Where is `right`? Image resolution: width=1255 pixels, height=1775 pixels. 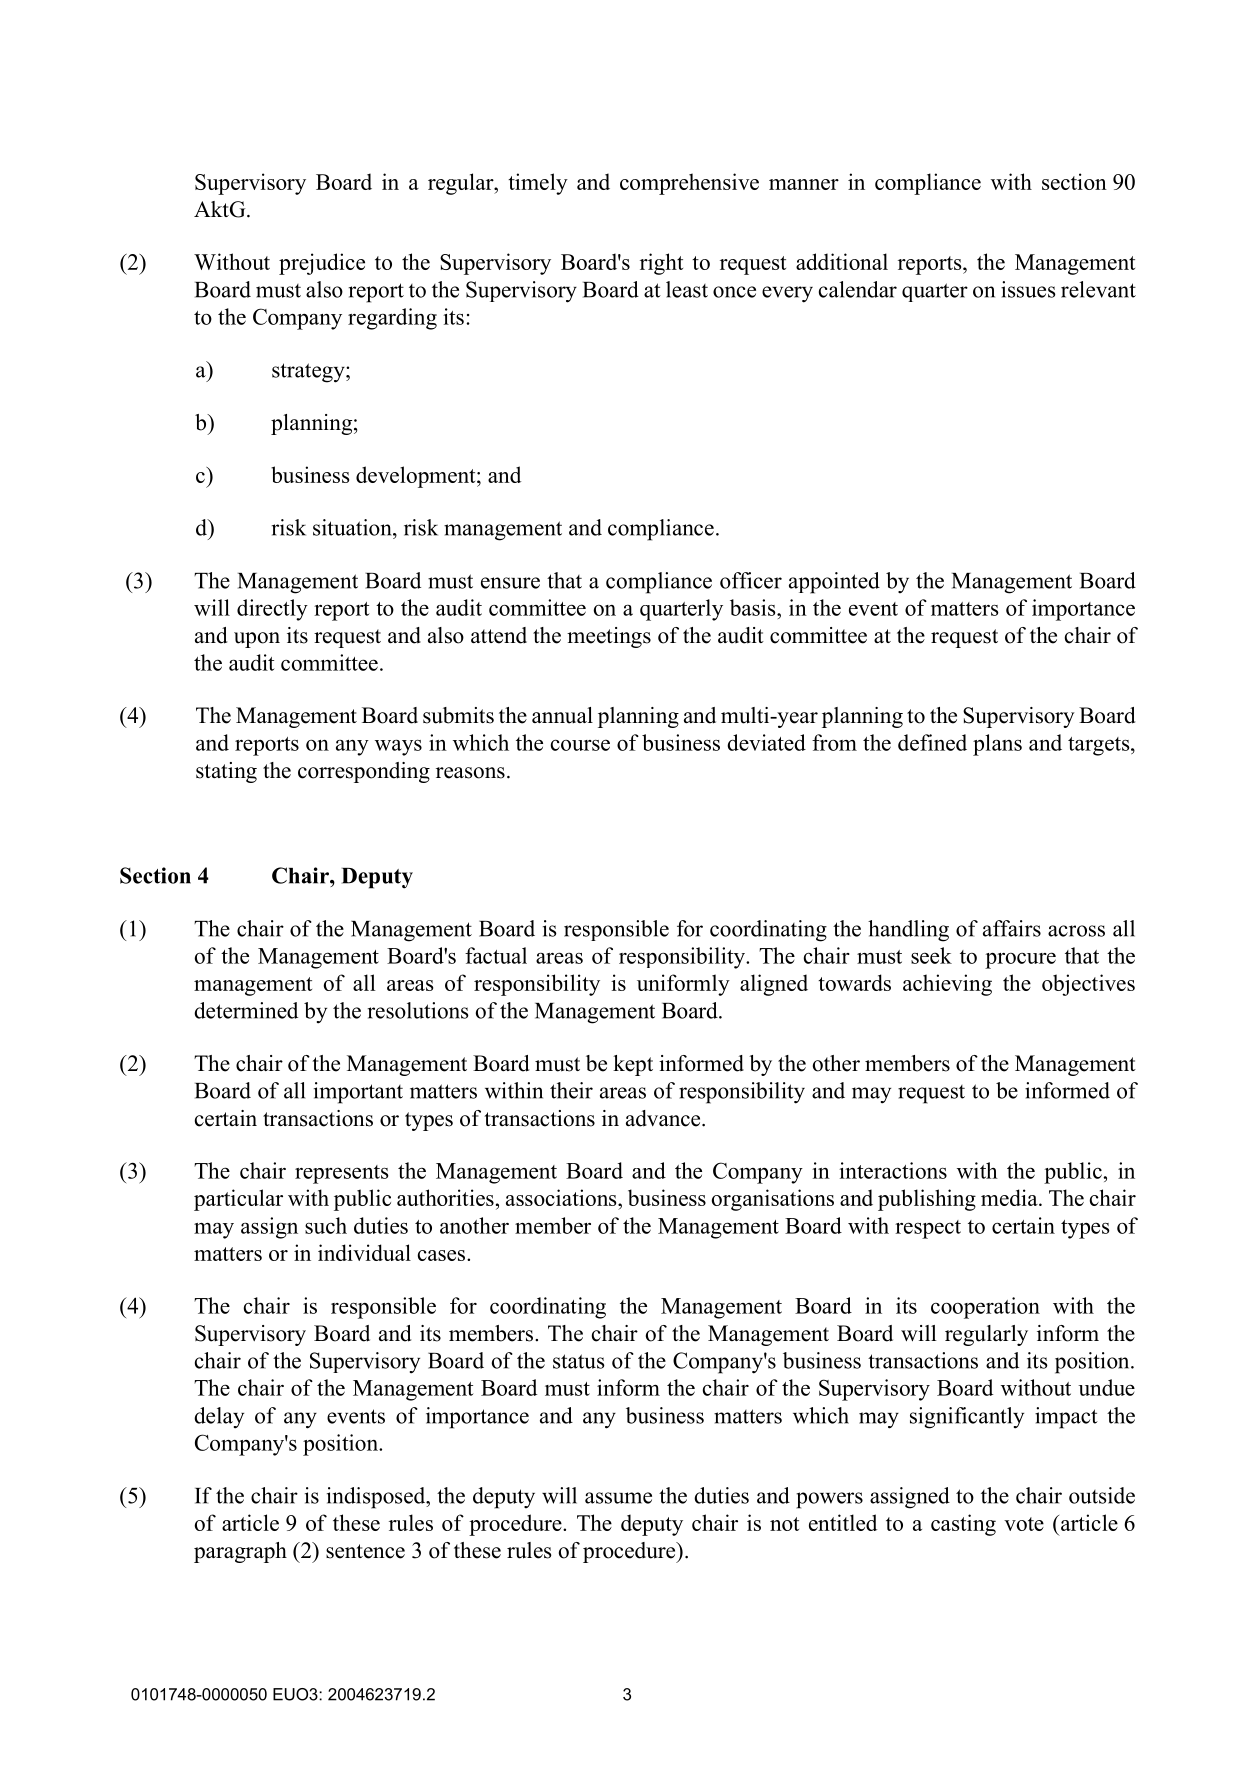 right is located at coordinates (661, 264).
